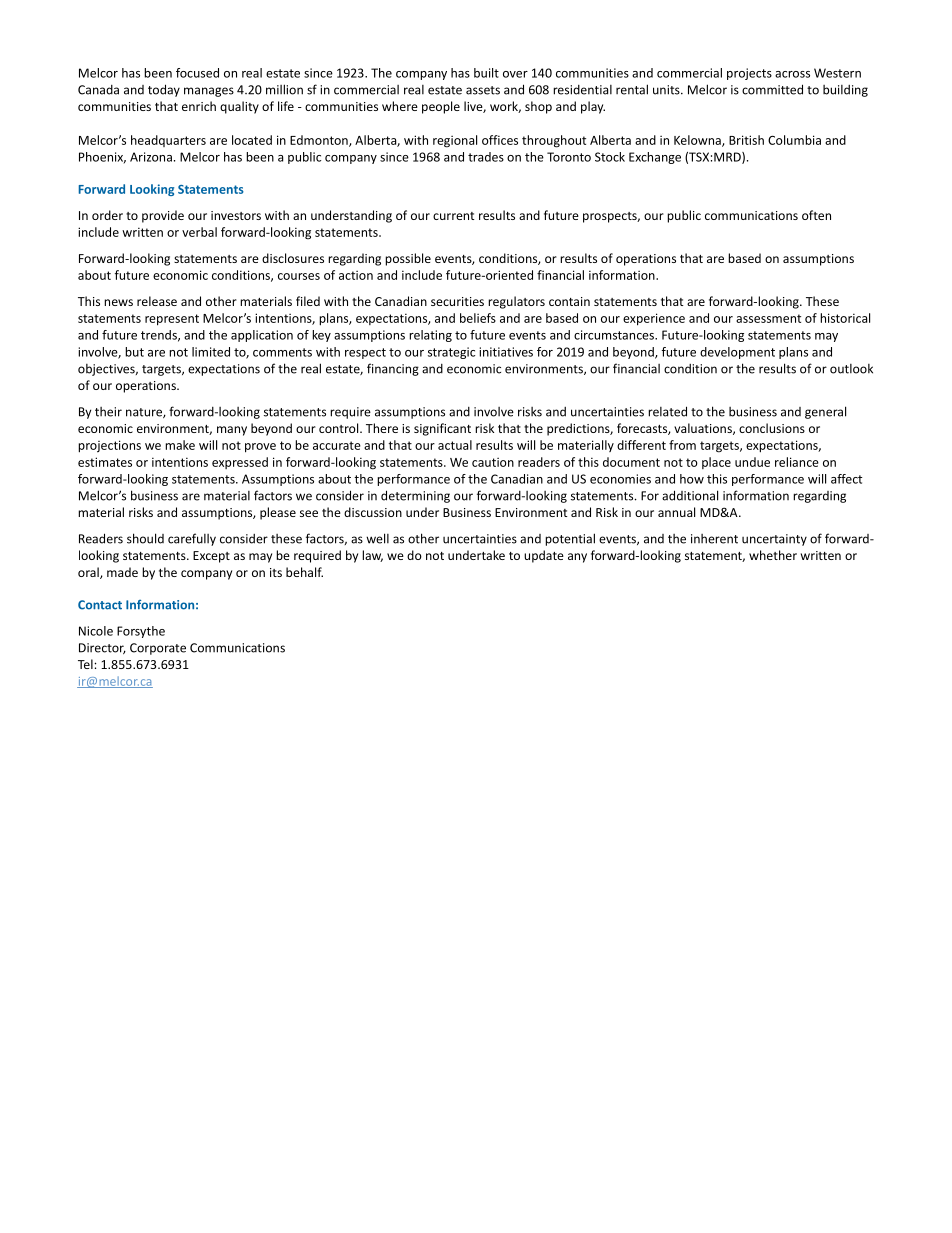 The image size is (952, 1233). I want to click on carefully, so click(192, 539).
